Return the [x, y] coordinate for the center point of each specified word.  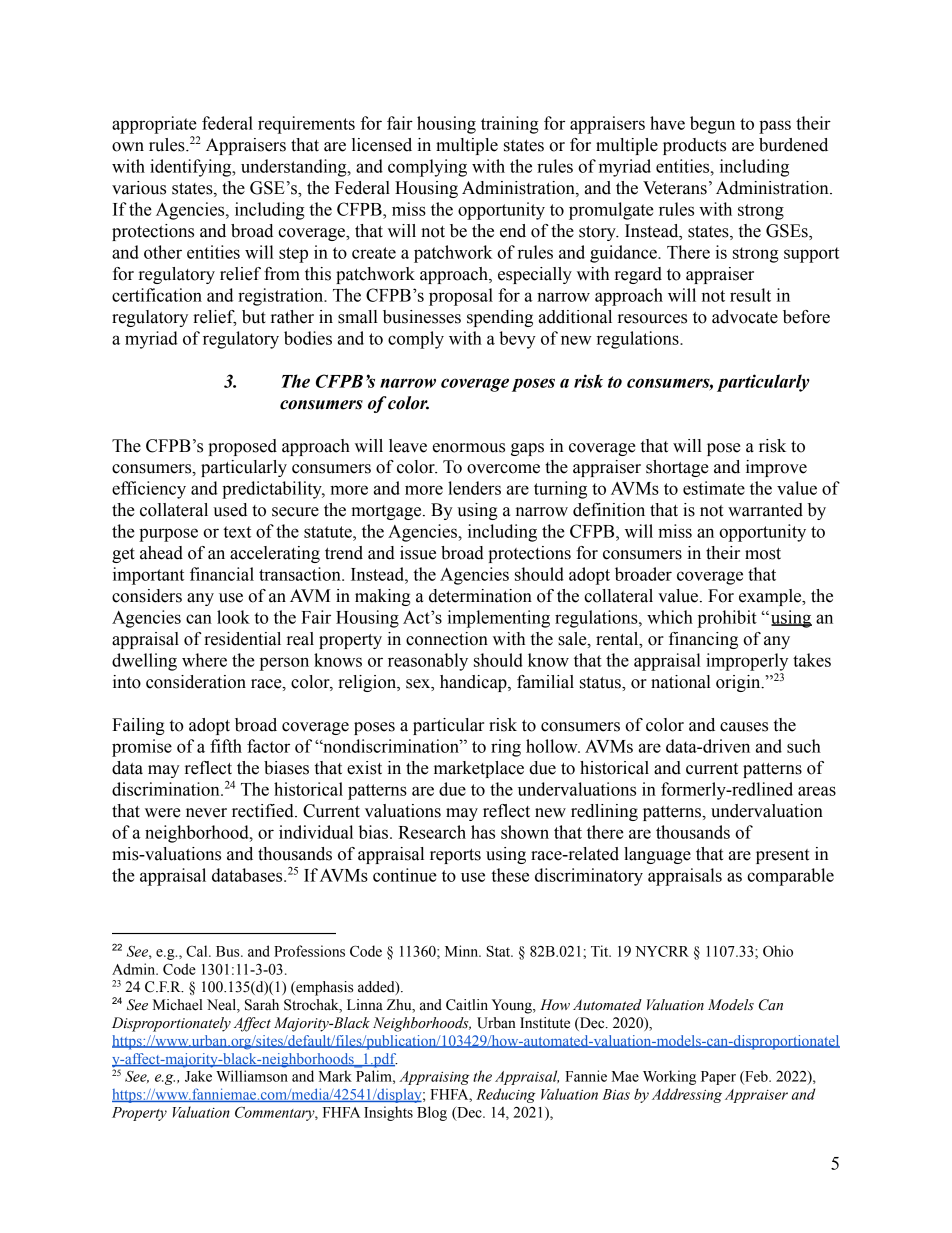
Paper [718, 1078]
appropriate [154, 125]
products [694, 146]
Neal [222, 1006]
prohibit [727, 619]
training [509, 125]
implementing [498, 619]
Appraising [434, 1078]
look [233, 617]
